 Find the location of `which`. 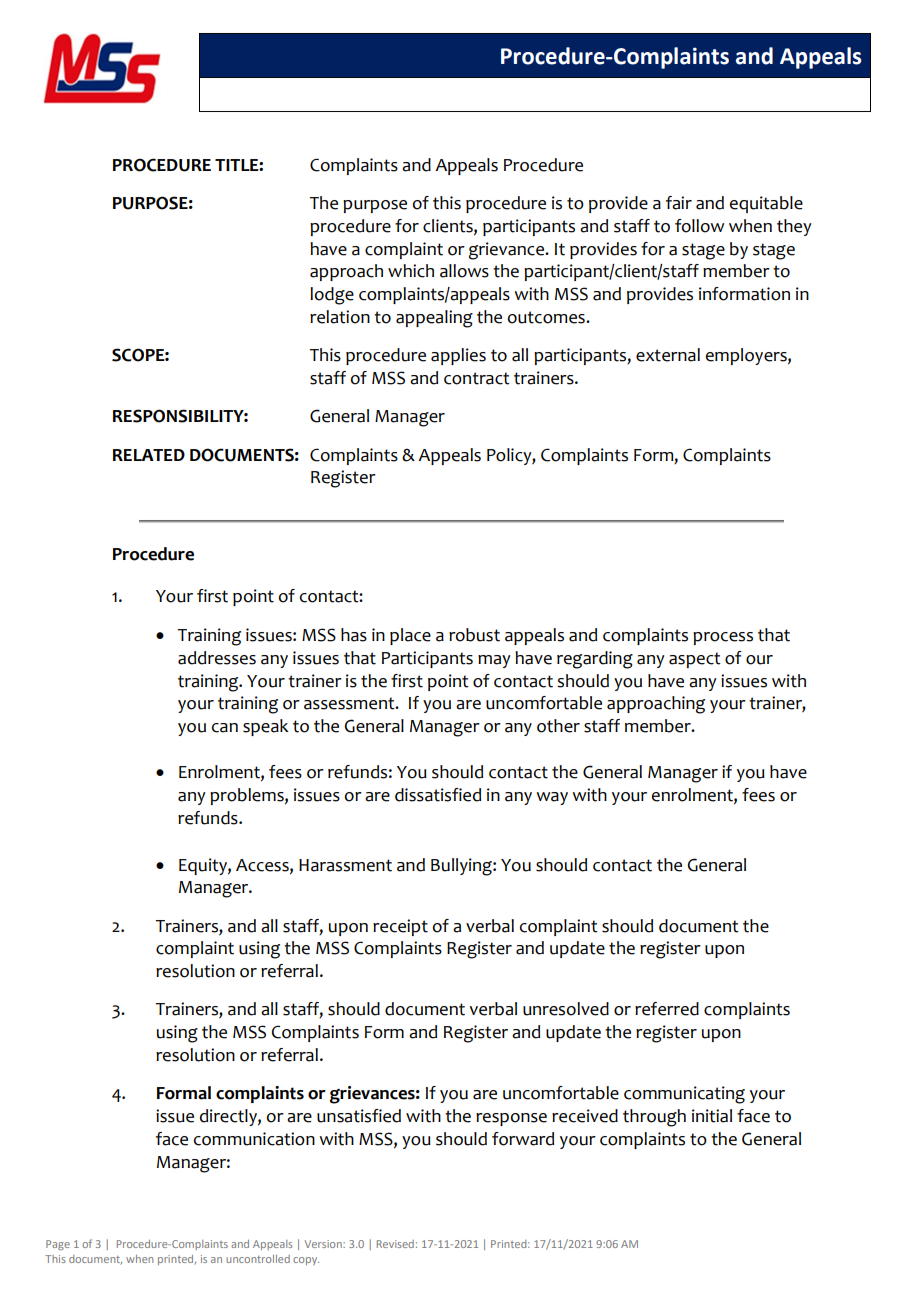

which is located at coordinates (411, 271).
